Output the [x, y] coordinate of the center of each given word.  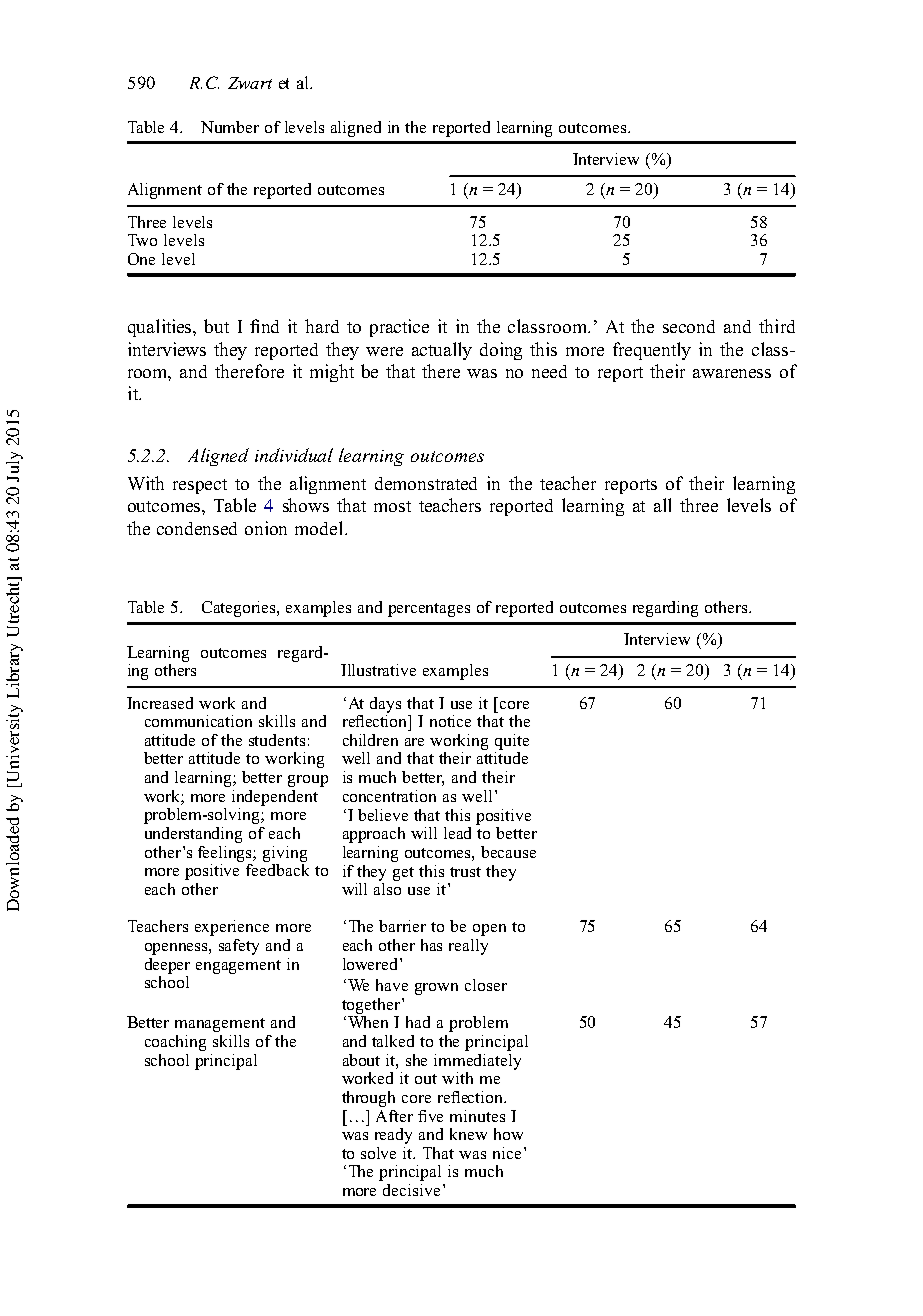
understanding [193, 835]
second [689, 326]
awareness [732, 373]
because [508, 852]
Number [230, 127]
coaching [175, 1043]
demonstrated [426, 483]
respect [200, 486]
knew [468, 1134]
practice [399, 328]
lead [457, 833]
